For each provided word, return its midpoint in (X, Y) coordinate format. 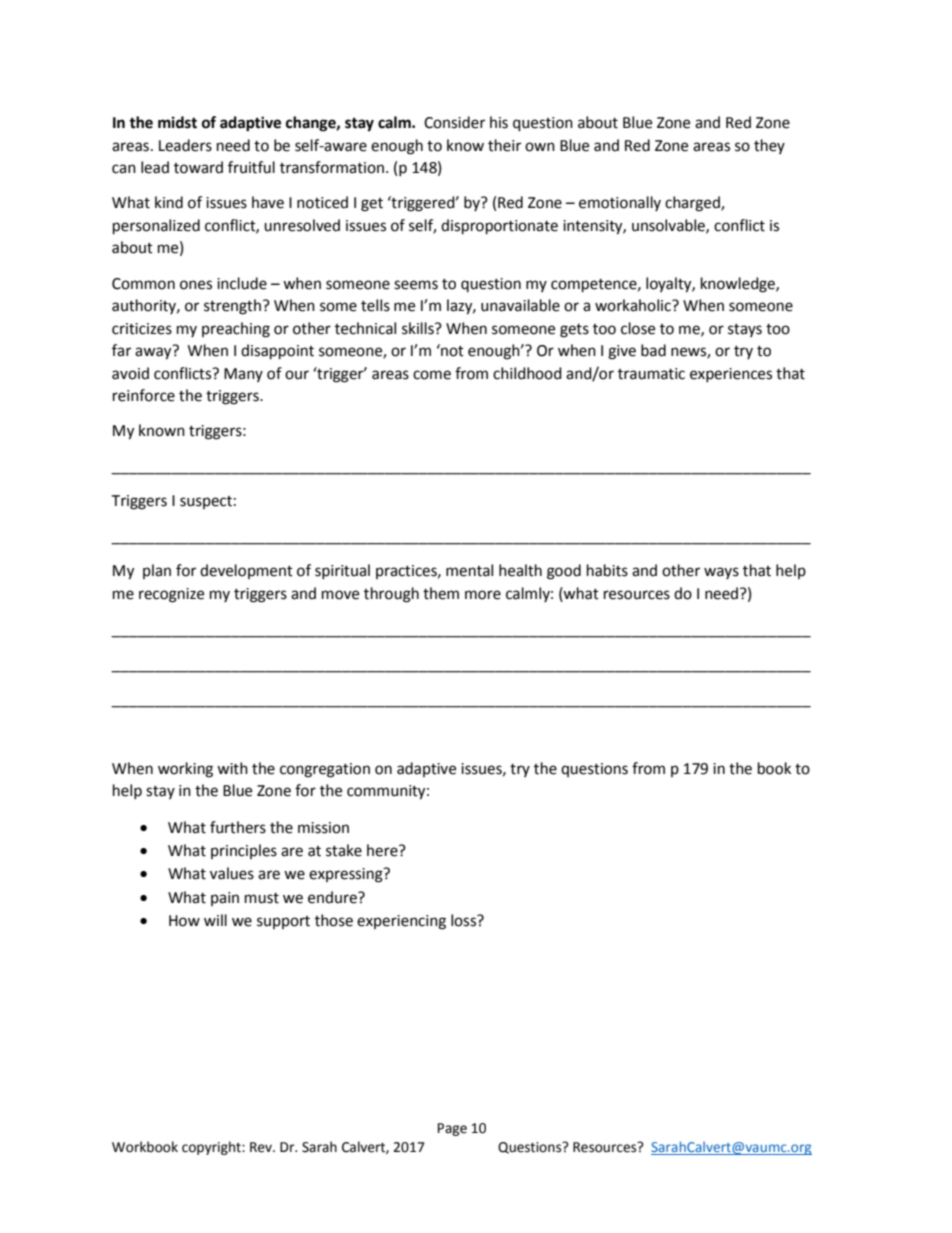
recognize (171, 595)
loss (464, 920)
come (432, 375)
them (441, 593)
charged (693, 204)
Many (243, 375)
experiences (731, 375)
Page (452, 1129)
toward (198, 167)
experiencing (401, 922)
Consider (454, 122)
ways (721, 573)
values (232, 873)
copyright (212, 1148)
